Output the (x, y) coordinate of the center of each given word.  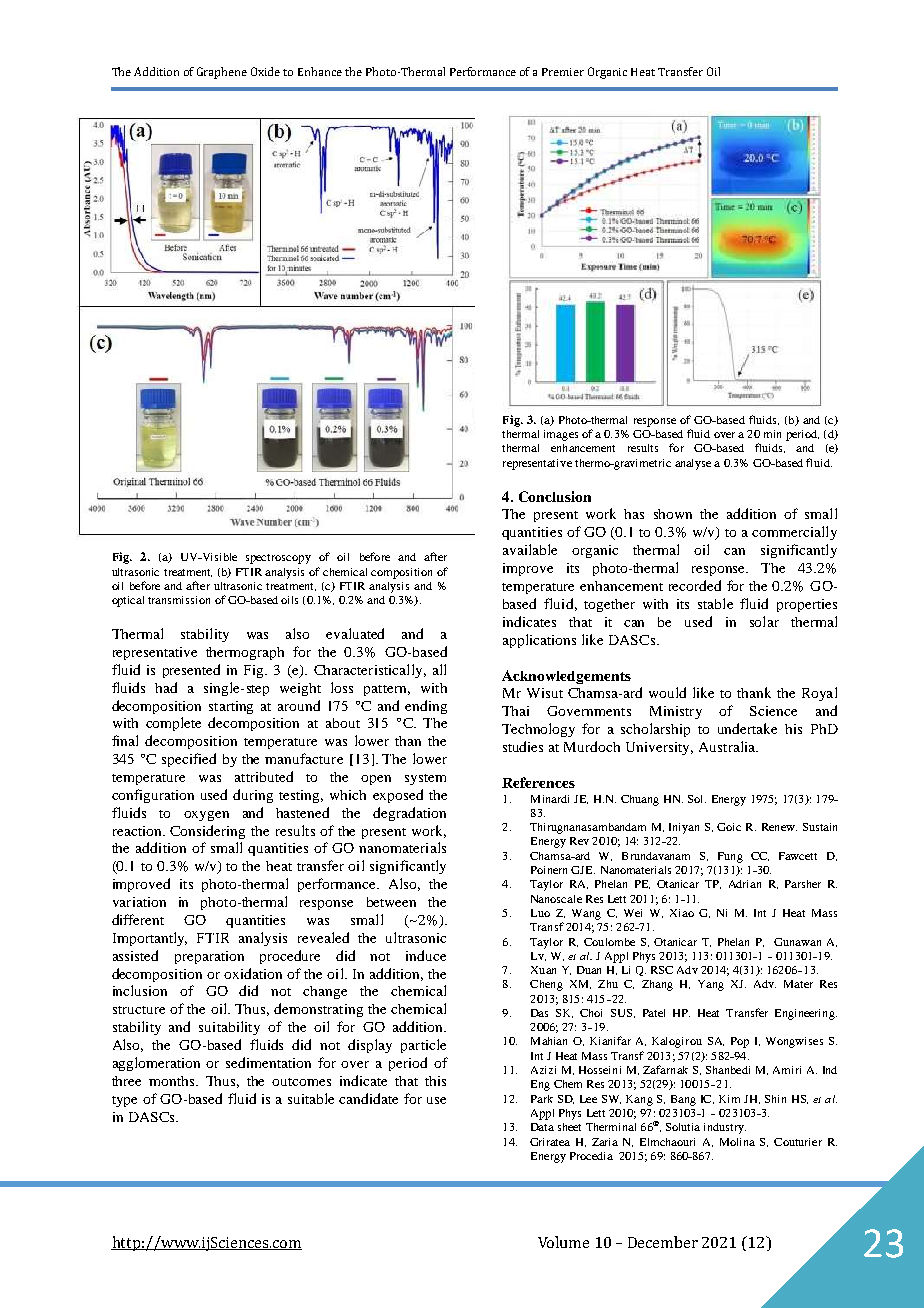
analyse (693, 464)
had (166, 687)
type (124, 1101)
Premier (563, 72)
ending (426, 707)
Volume (563, 1242)
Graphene (222, 73)
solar (764, 621)
